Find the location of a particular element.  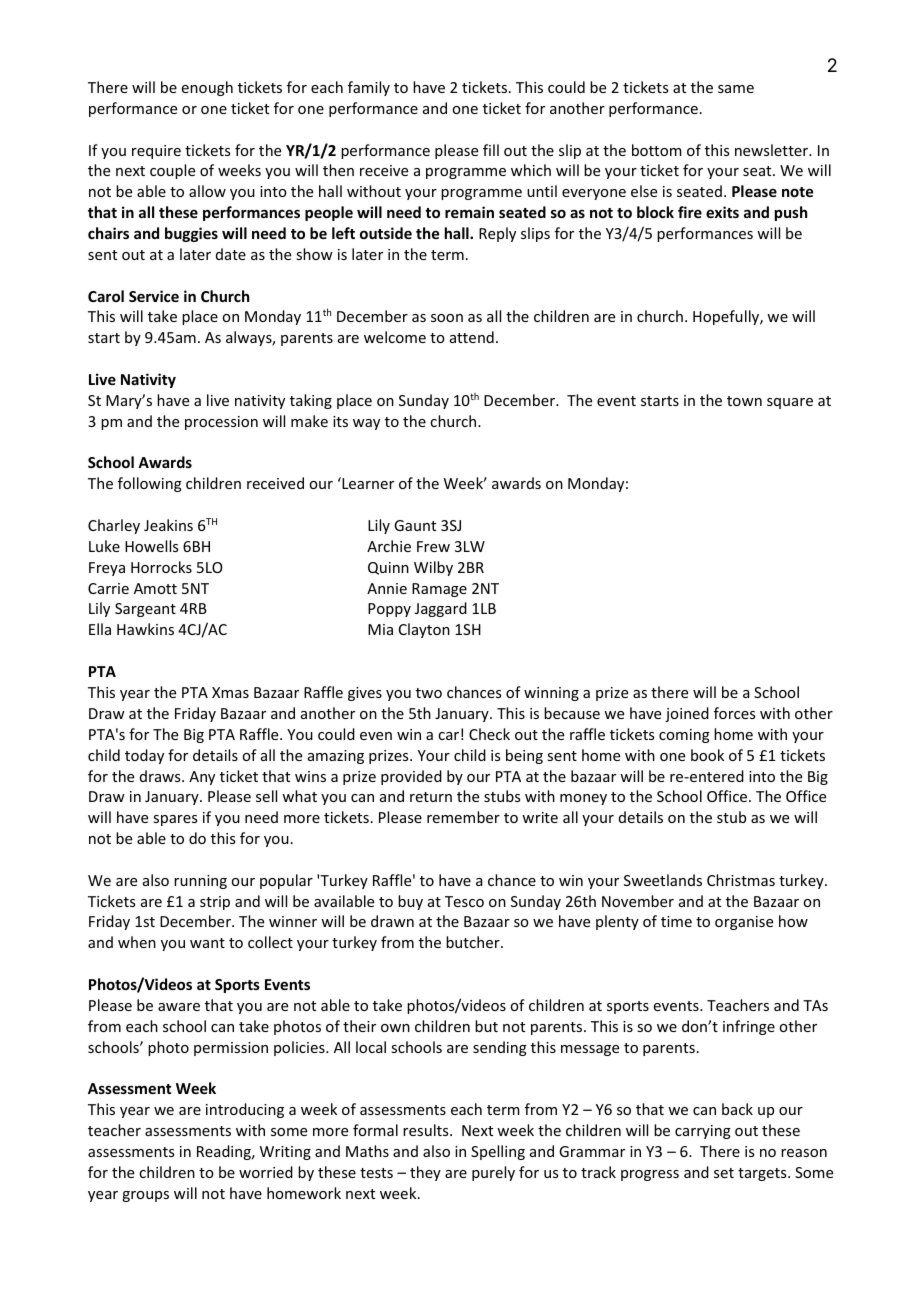

Hawkins is located at coordinates (145, 629).
